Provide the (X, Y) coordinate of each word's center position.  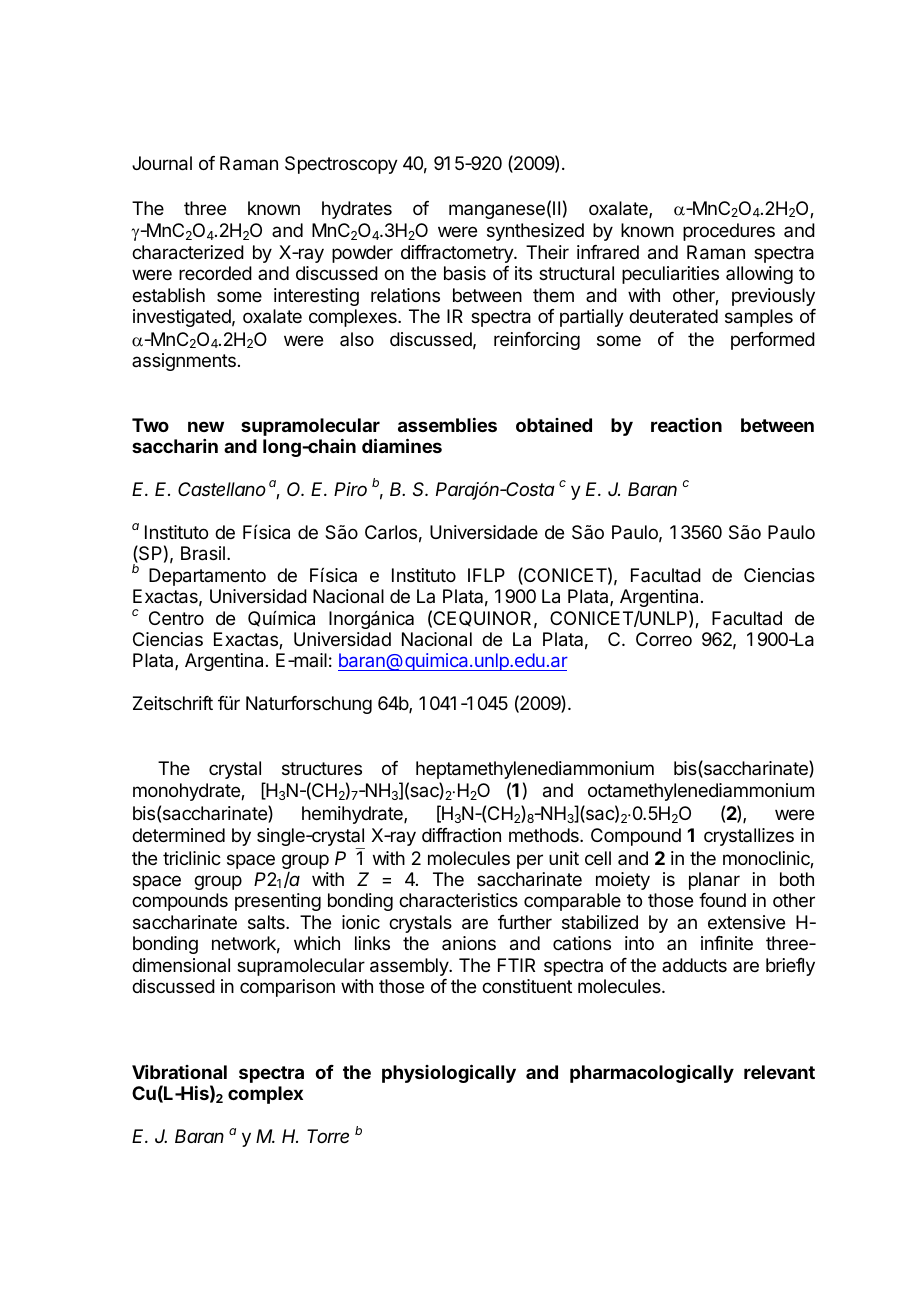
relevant (779, 1072)
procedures (729, 232)
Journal (162, 163)
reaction (686, 425)
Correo (664, 639)
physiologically (449, 1073)
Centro (176, 618)
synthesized (535, 232)
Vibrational (179, 1072)
